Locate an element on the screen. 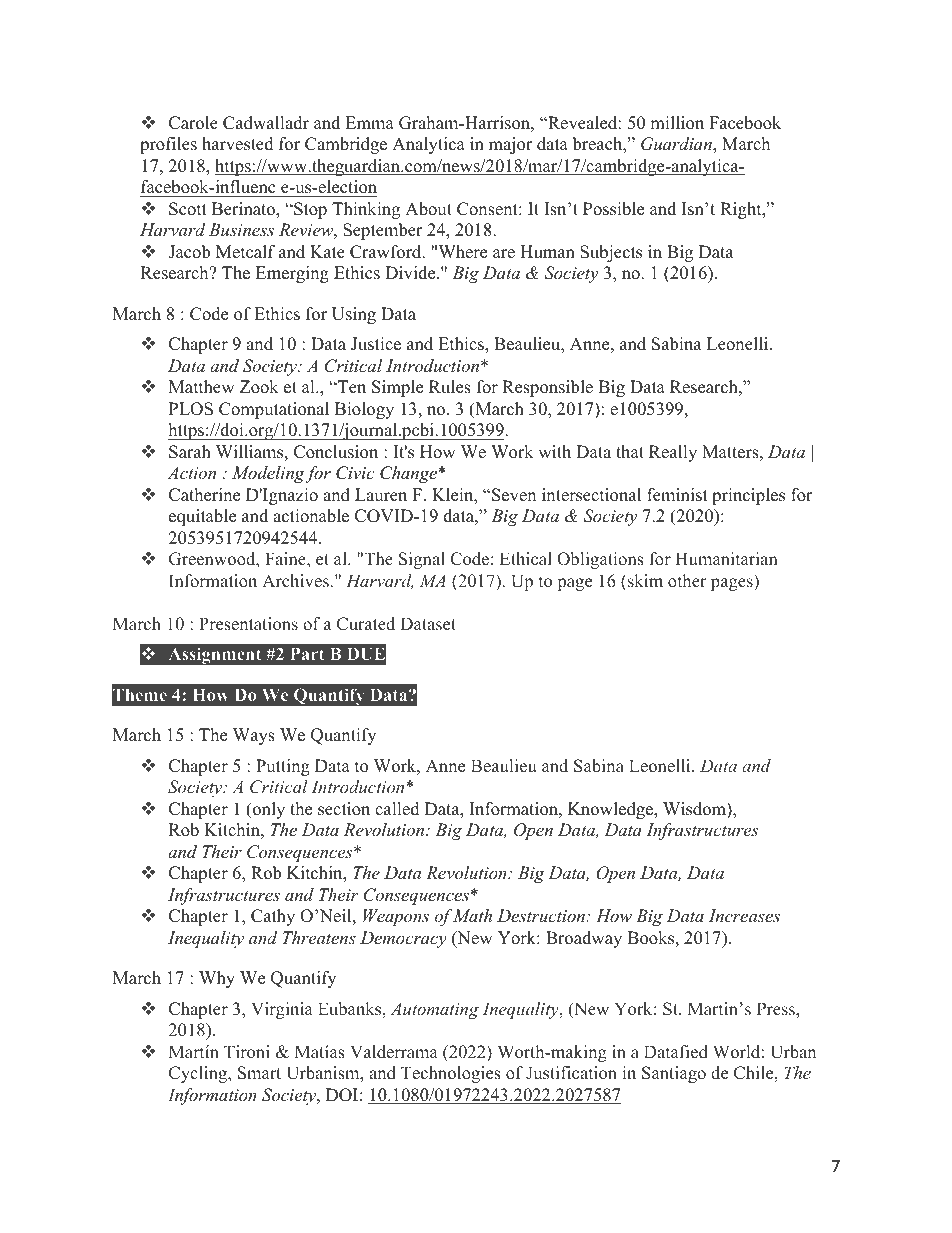 This screenshot has width=952, height=1233. harvested is located at coordinates (238, 144).
